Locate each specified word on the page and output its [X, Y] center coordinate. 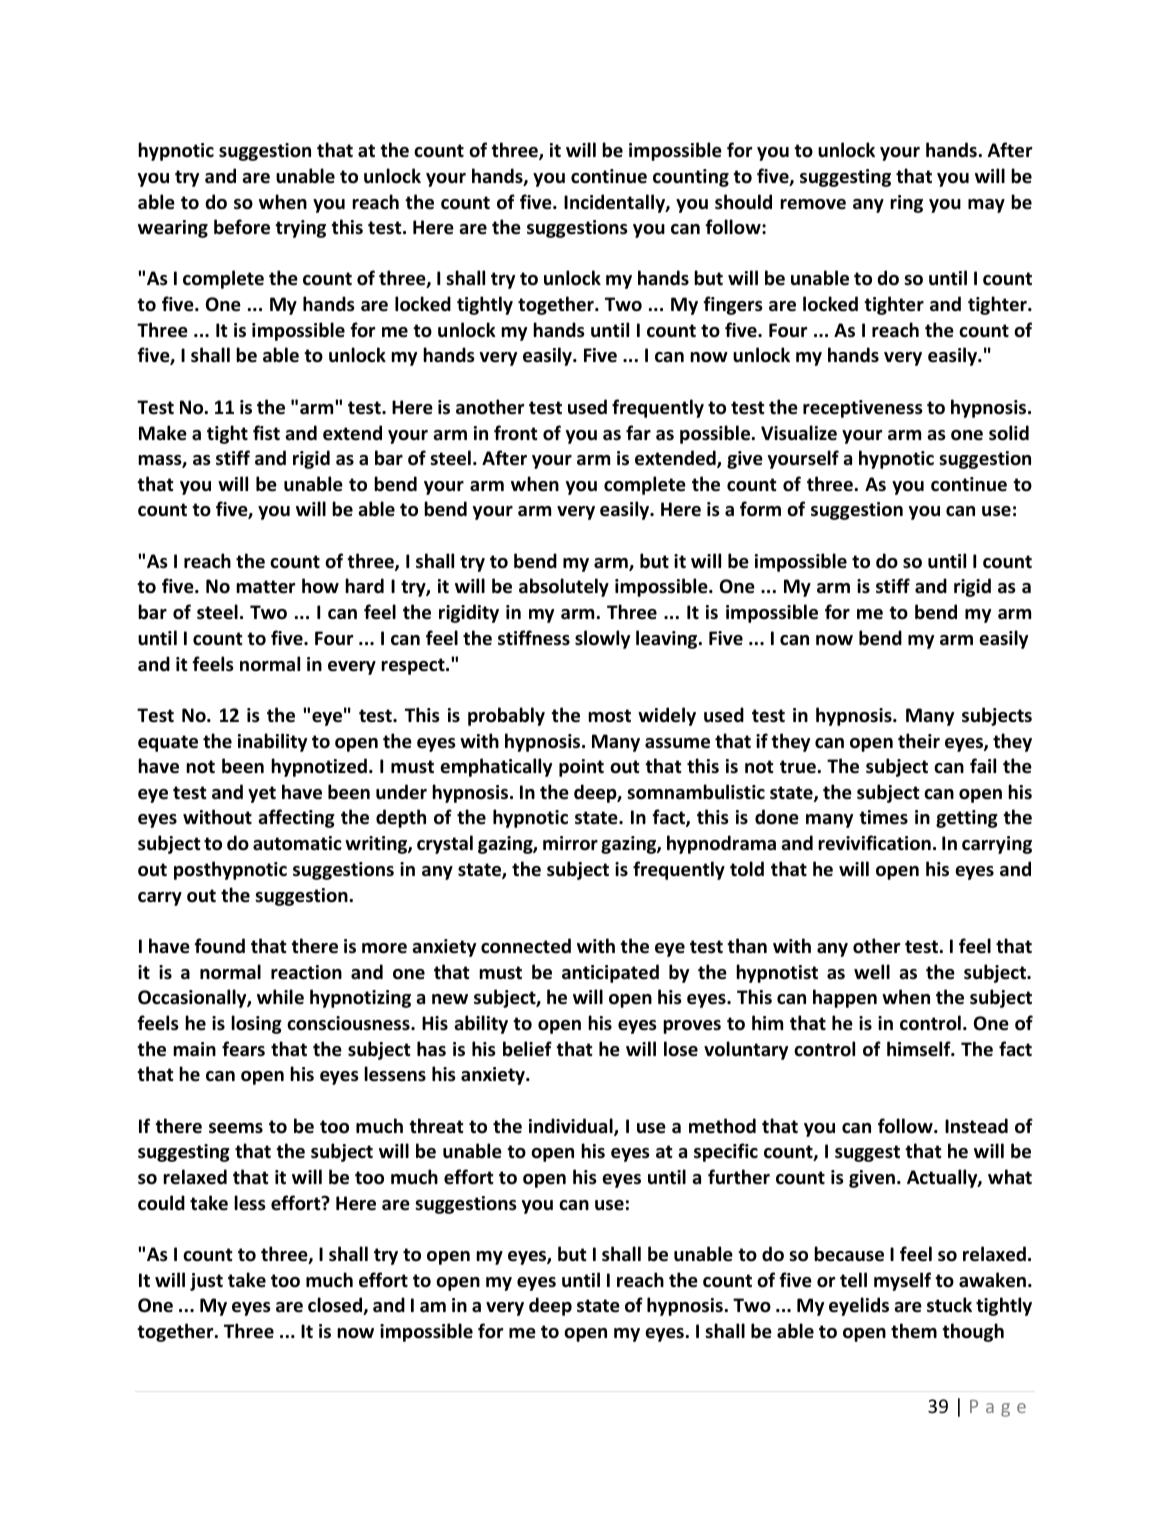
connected [526, 946]
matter [265, 587]
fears [243, 1049]
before [242, 227]
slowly [602, 639]
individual [572, 1127]
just [206, 1282]
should [743, 202]
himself [920, 1049]
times [883, 817]
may [986, 206]
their [919, 741]
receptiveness [863, 409]
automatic [297, 843]
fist [266, 433]
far [638, 432]
